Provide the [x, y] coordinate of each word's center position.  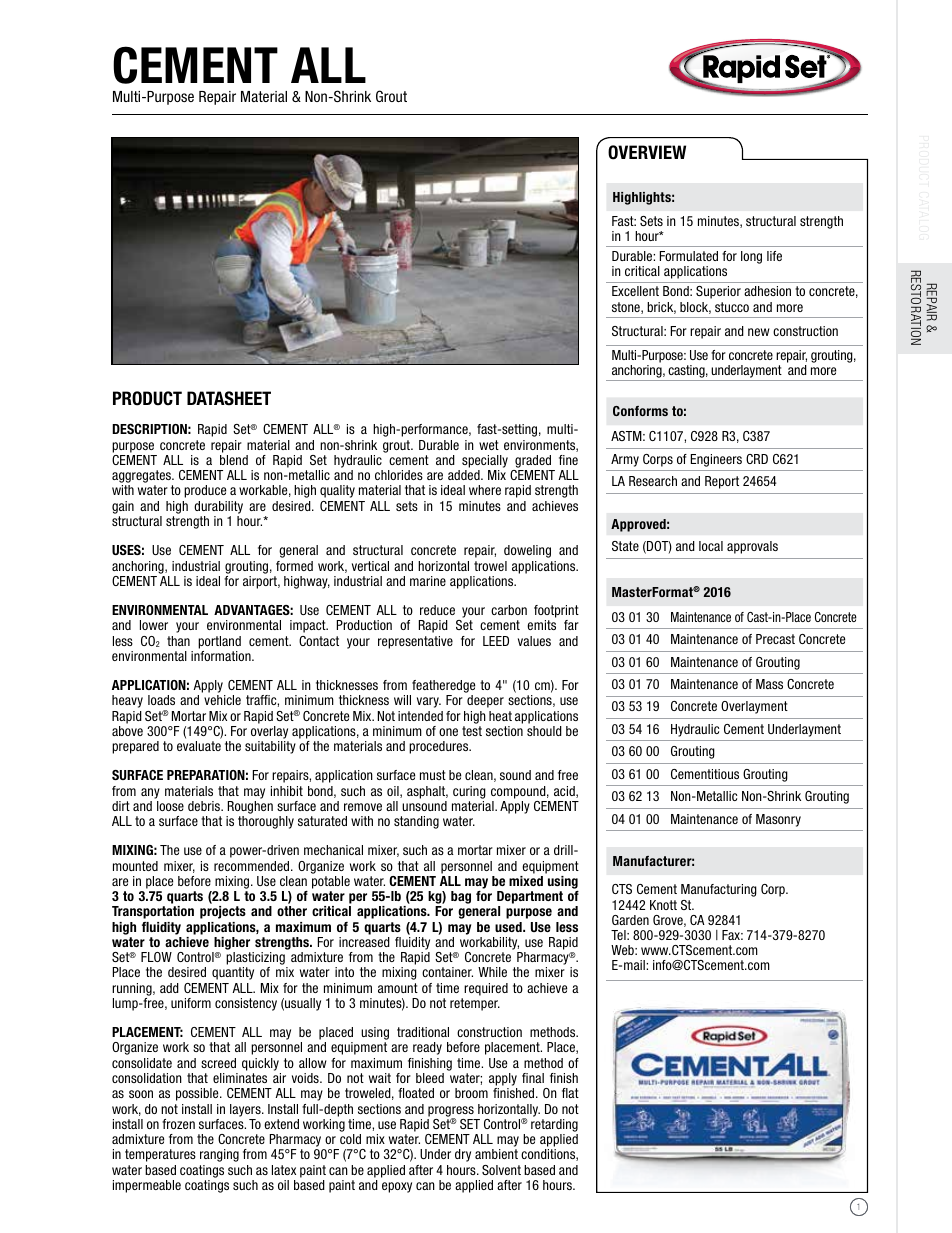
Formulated [689, 256]
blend [234, 460]
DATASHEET [229, 398]
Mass [769, 684]
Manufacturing [719, 890]
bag [461, 897]
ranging [219, 1155]
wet [489, 445]
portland [219, 642]
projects [223, 912]
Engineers [716, 460]
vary [429, 702]
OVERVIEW [647, 152]
